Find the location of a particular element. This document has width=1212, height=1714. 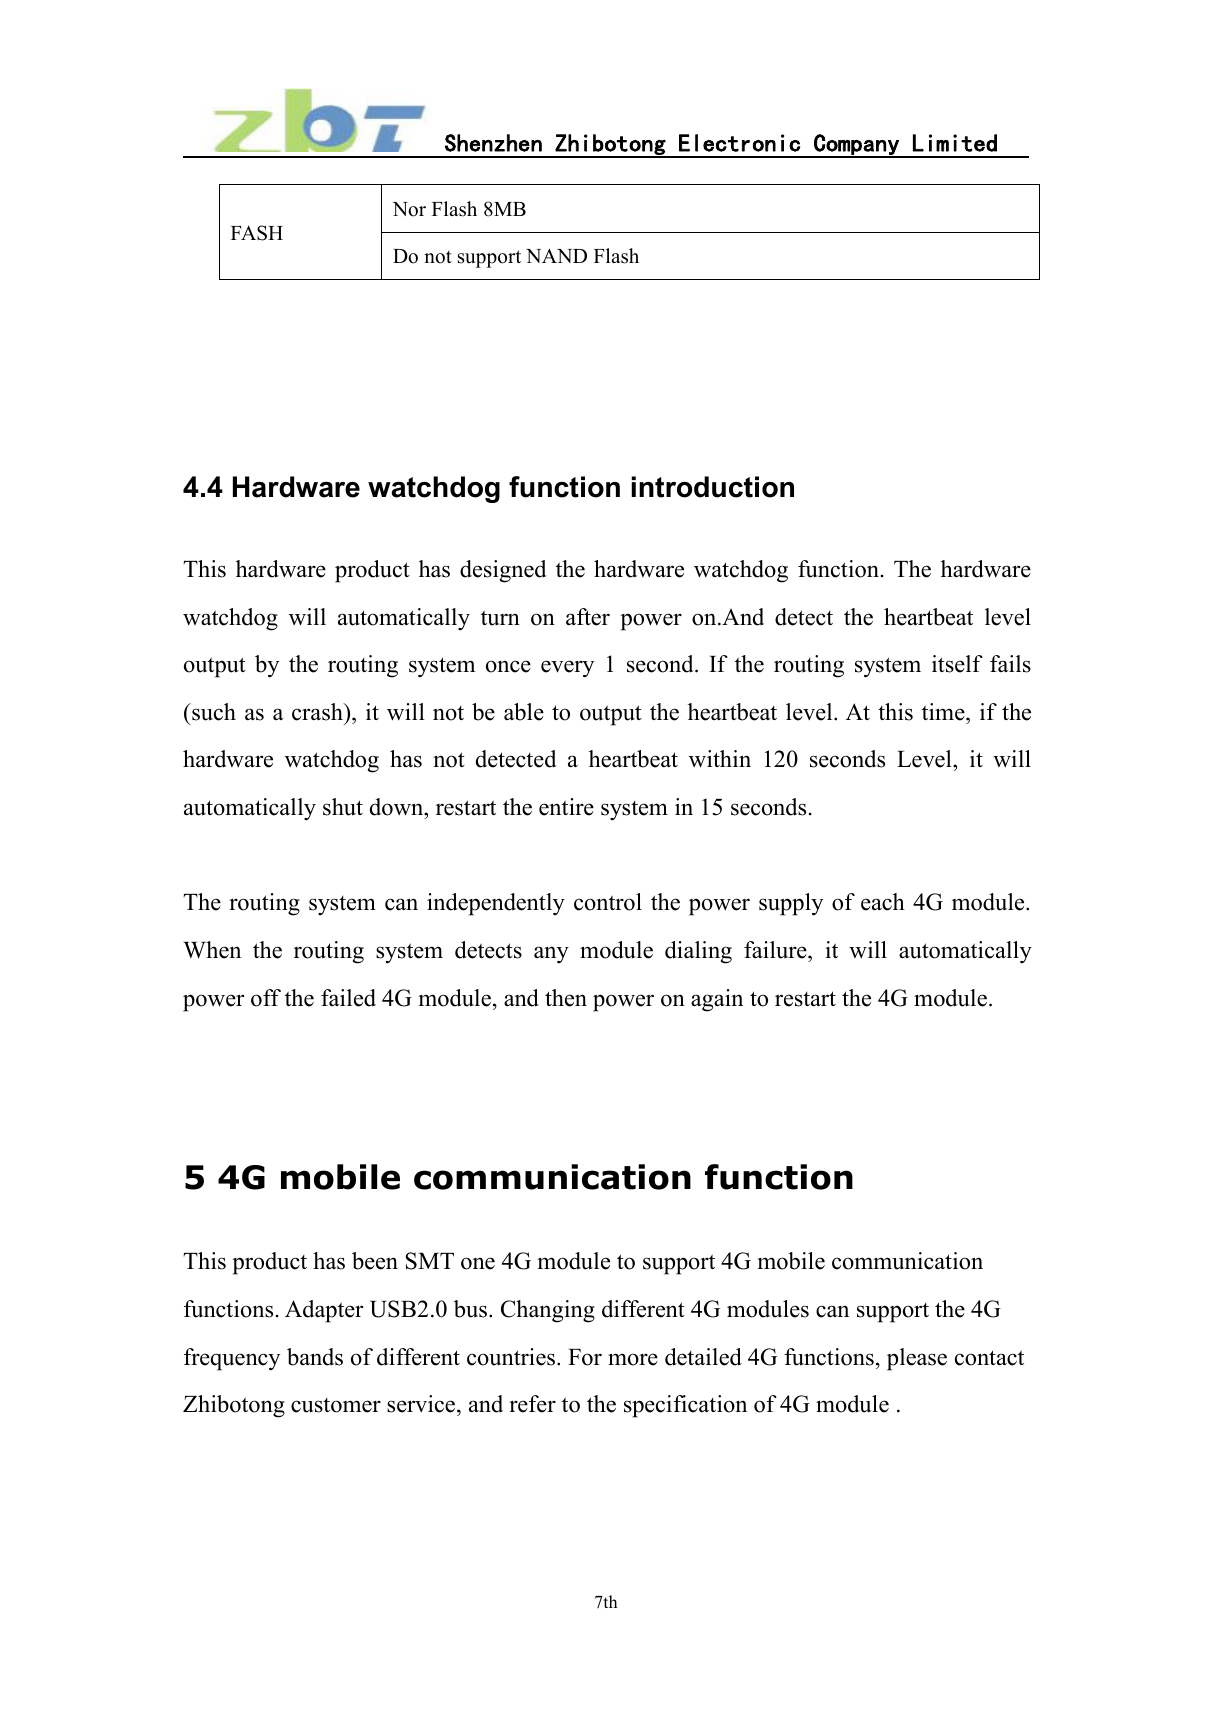

please is located at coordinates (917, 1359).
